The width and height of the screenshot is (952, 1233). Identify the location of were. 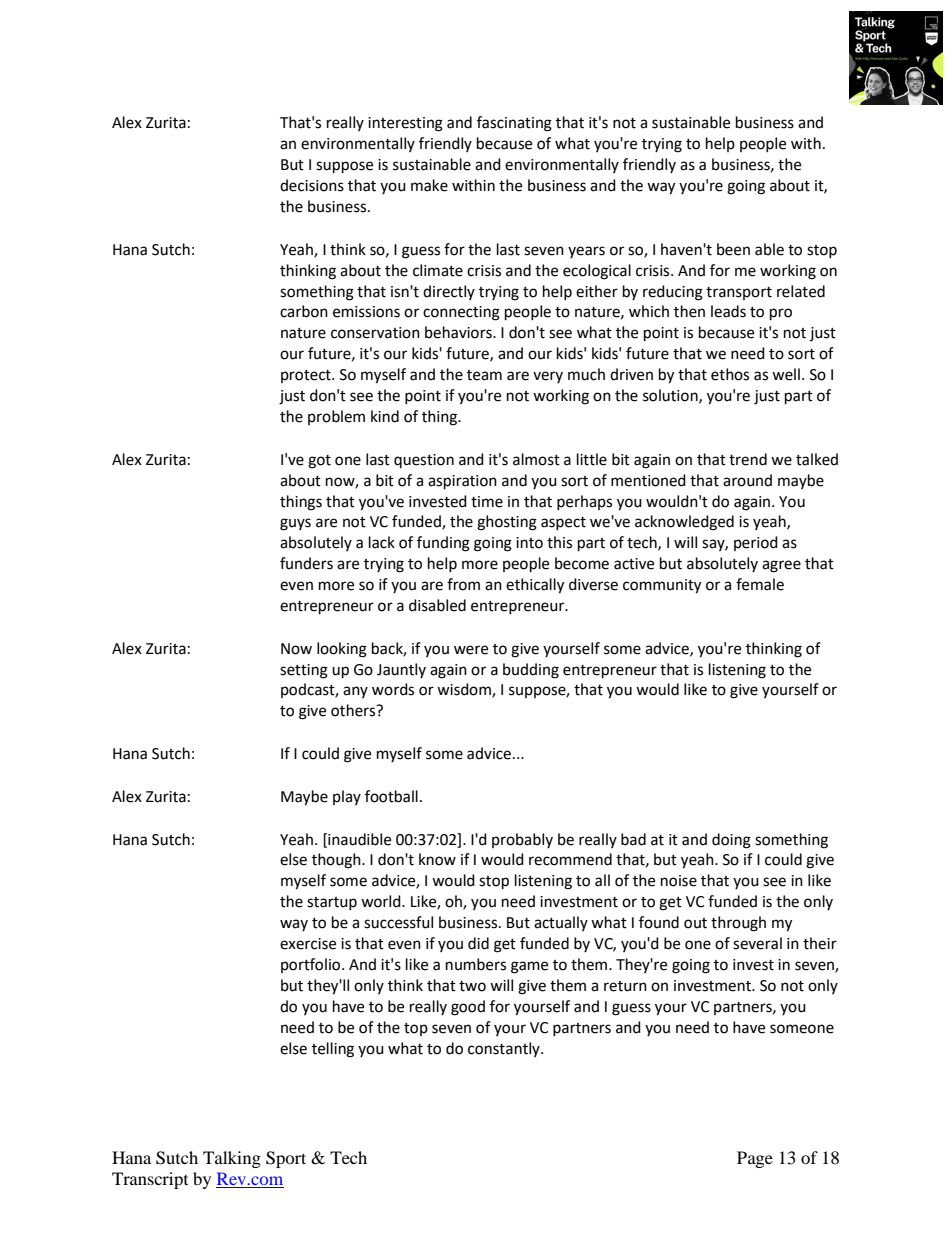
(471, 650).
